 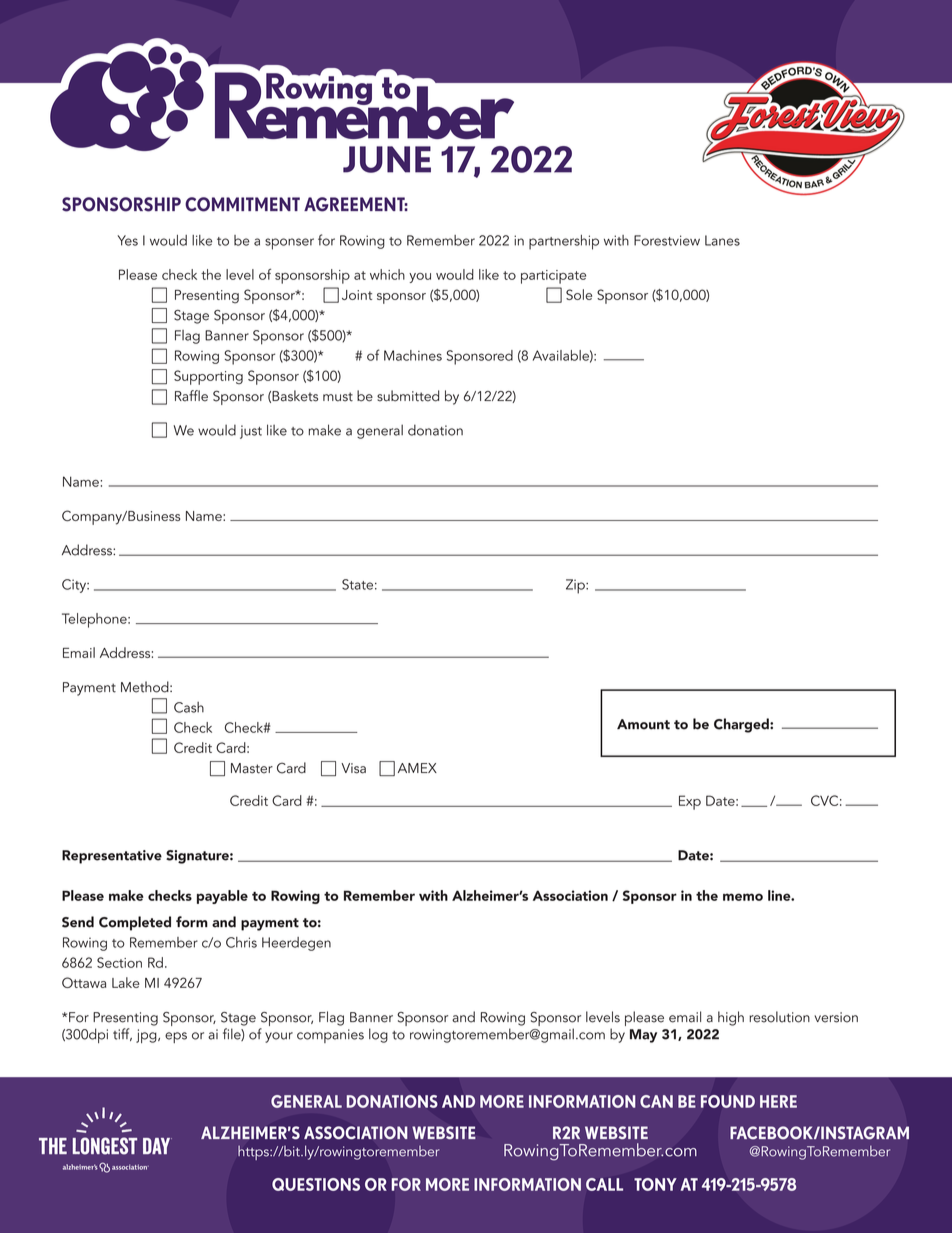 I want to click on Visa, so click(x=353, y=768).
